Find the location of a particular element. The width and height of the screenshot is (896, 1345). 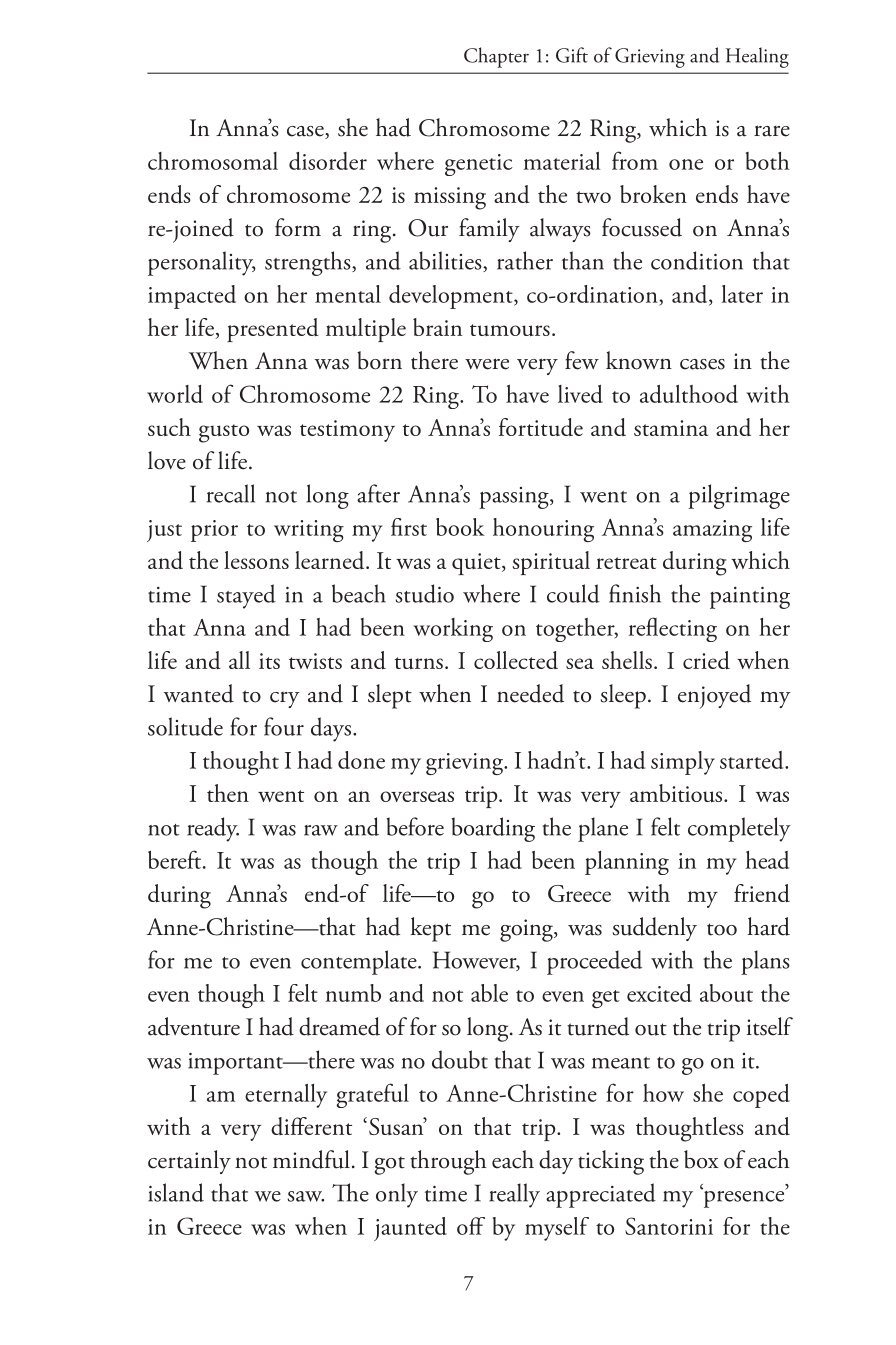

stayed is located at coordinates (246, 596).
